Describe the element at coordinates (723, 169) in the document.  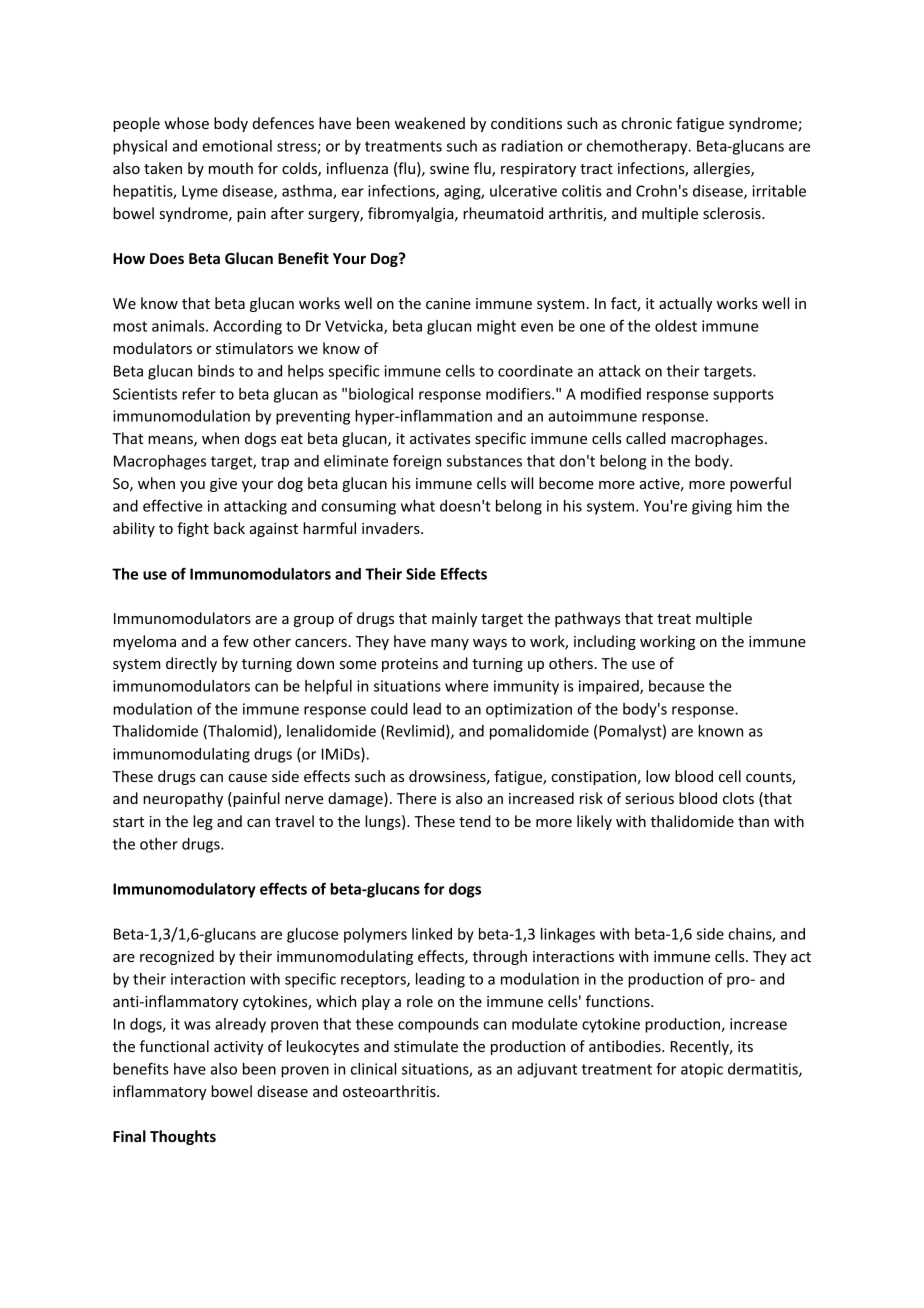
I see `allergies` at that location.
